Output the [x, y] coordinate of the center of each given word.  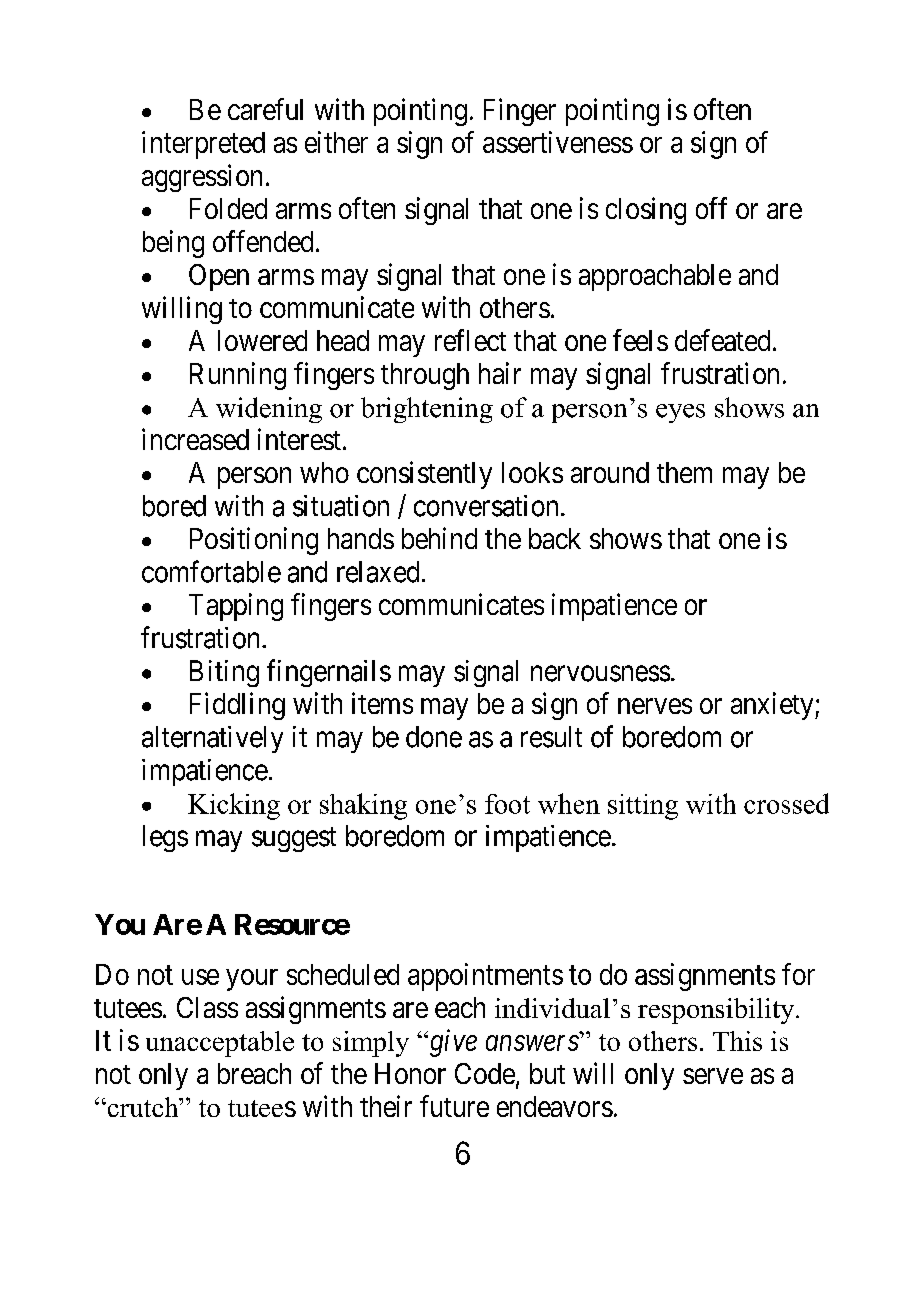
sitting [643, 807]
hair [500, 373]
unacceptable [220, 1044]
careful [265, 109]
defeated [722, 340]
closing [646, 211]
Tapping [236, 607]
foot [507, 804]
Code [485, 1073]
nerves [655, 706]
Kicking [234, 806]
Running [238, 376]
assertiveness [558, 142]
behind [439, 538]
